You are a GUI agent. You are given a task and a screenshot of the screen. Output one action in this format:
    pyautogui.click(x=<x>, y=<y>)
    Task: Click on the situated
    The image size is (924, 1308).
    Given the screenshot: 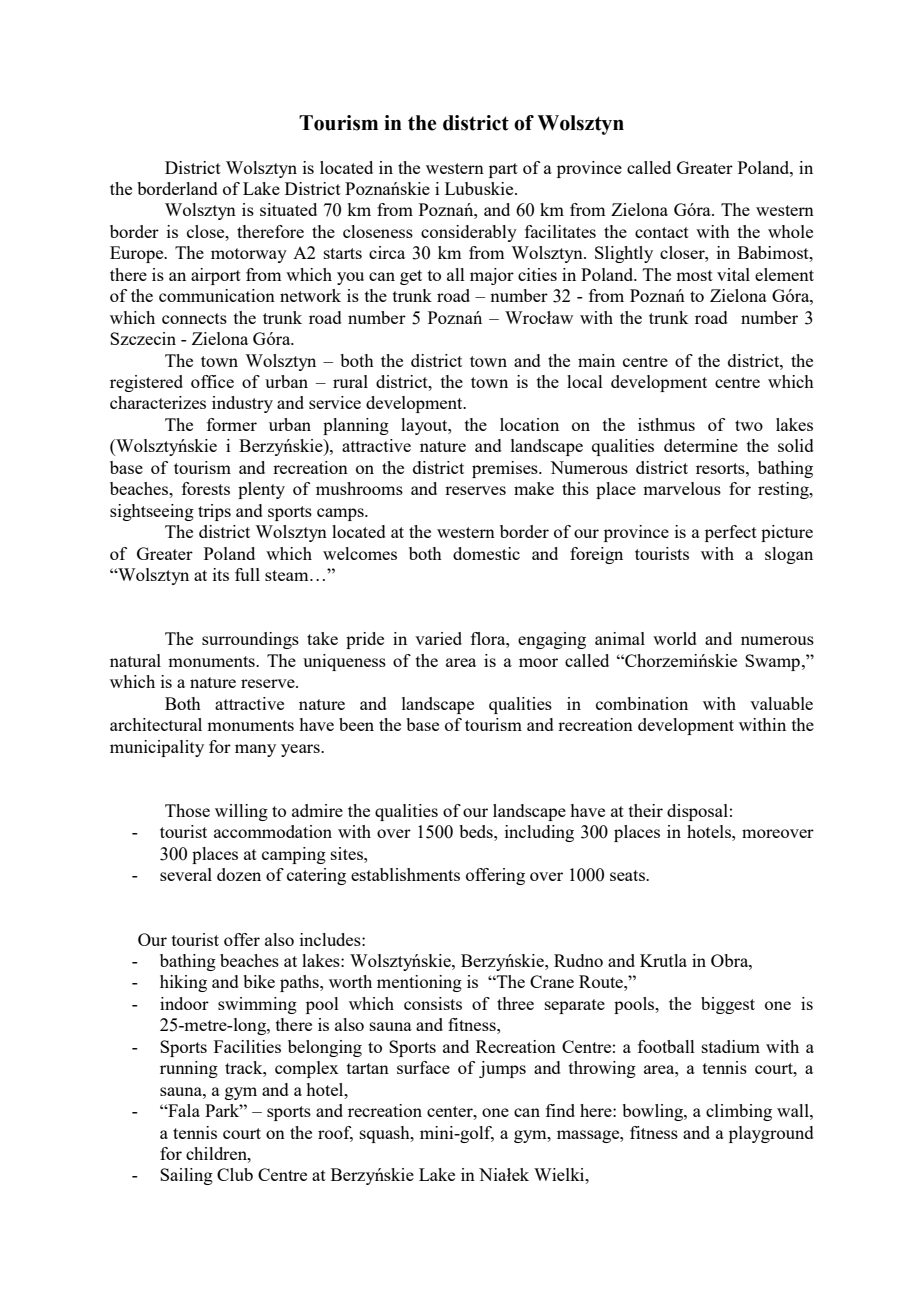 What is the action you would take?
    pyautogui.click(x=288, y=209)
